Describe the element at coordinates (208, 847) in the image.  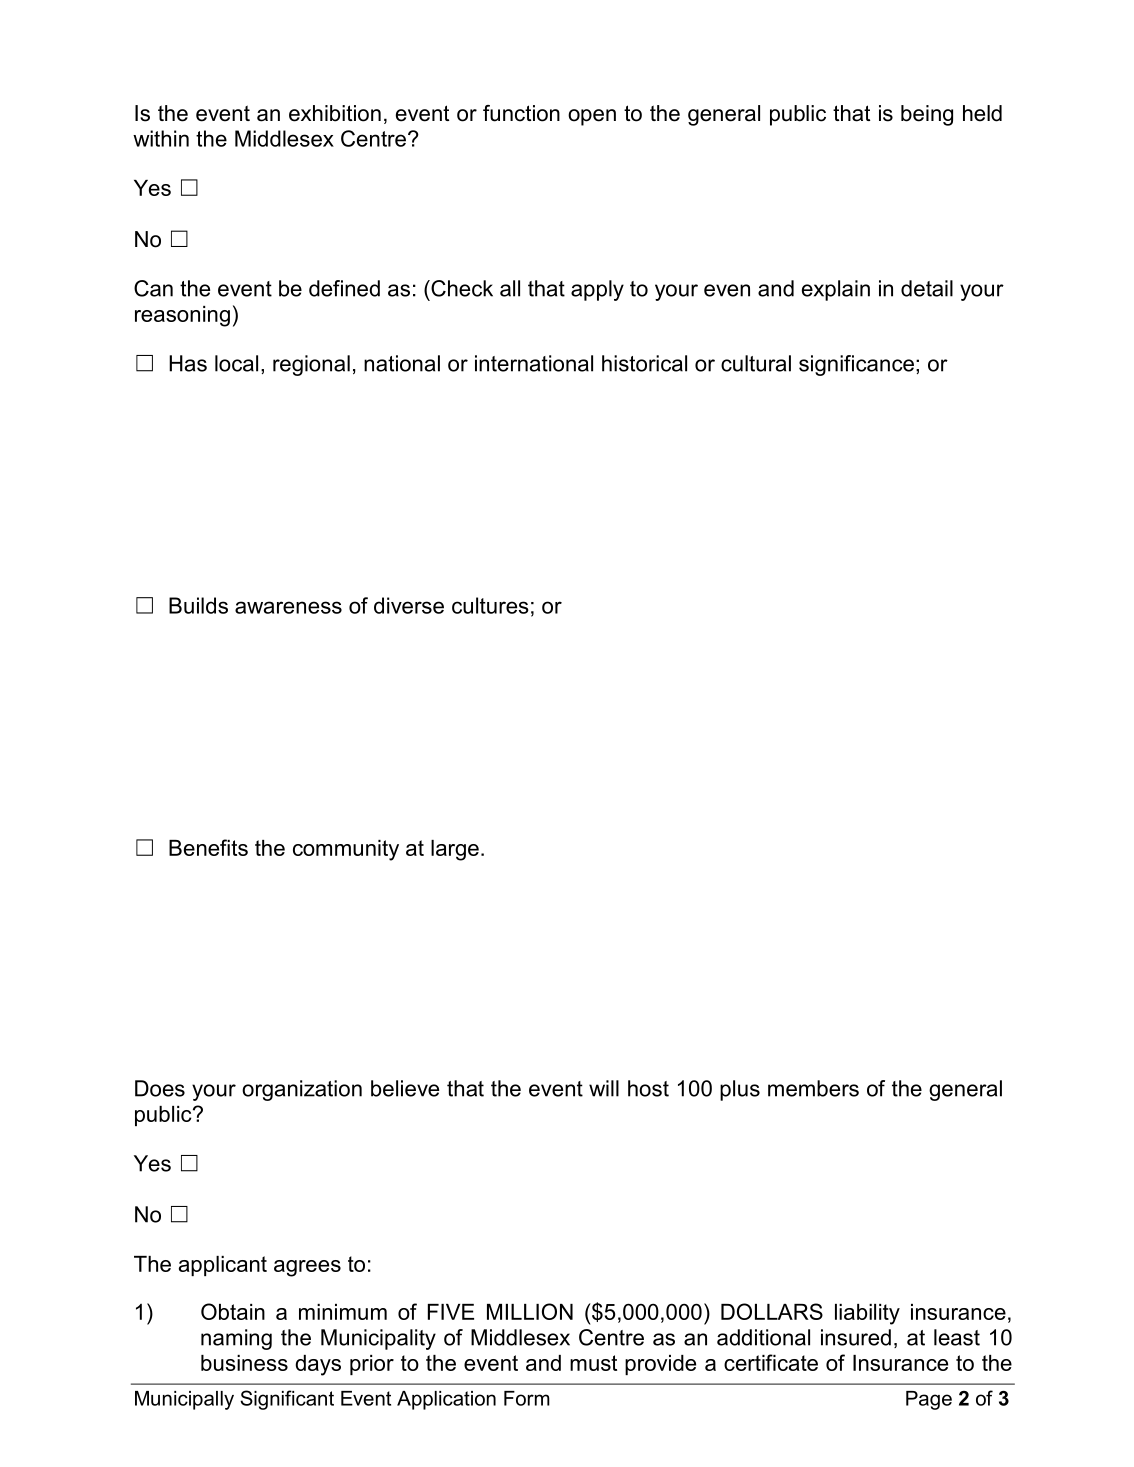
I see `Benefits` at that location.
